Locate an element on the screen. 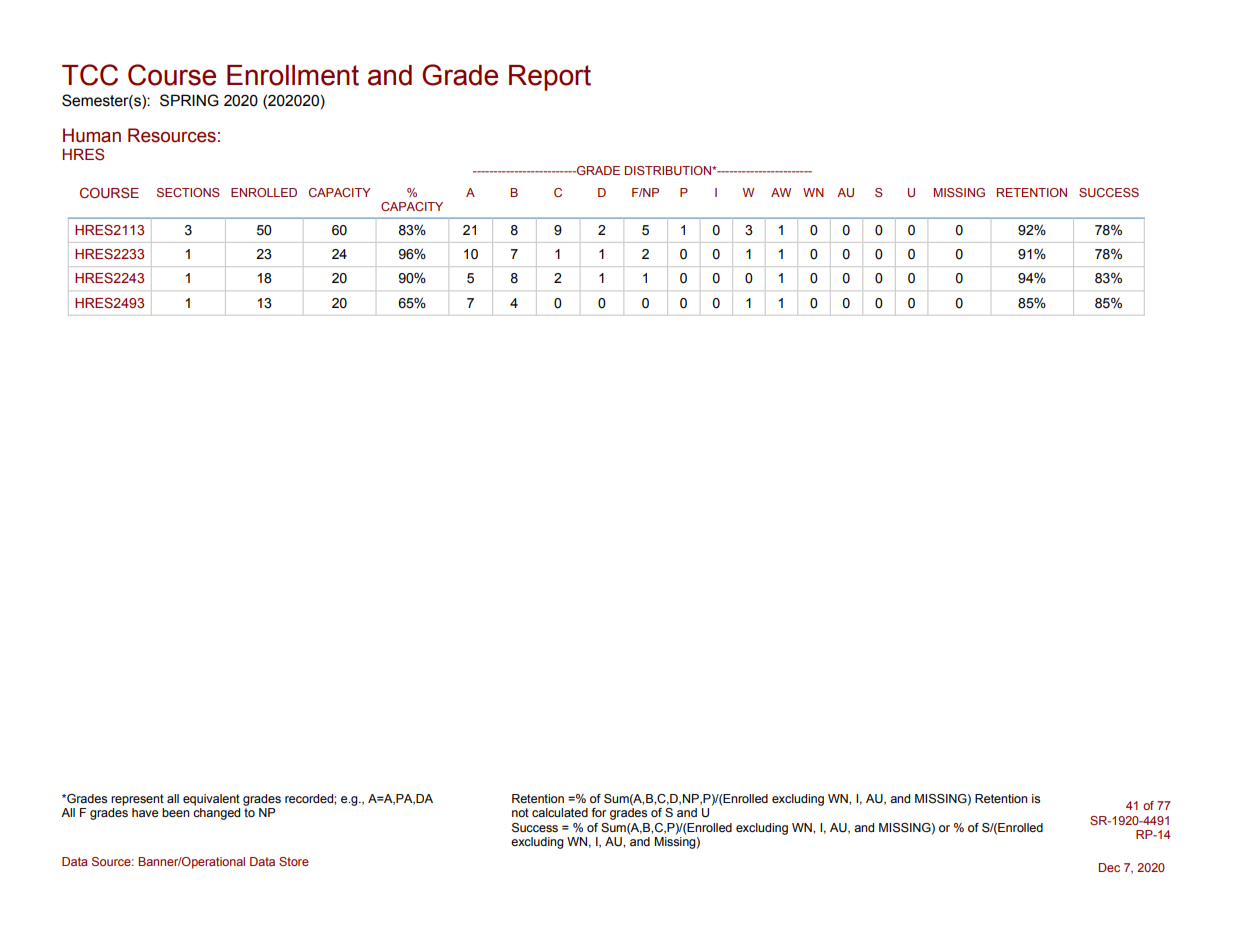  changed is located at coordinates (216, 814).
